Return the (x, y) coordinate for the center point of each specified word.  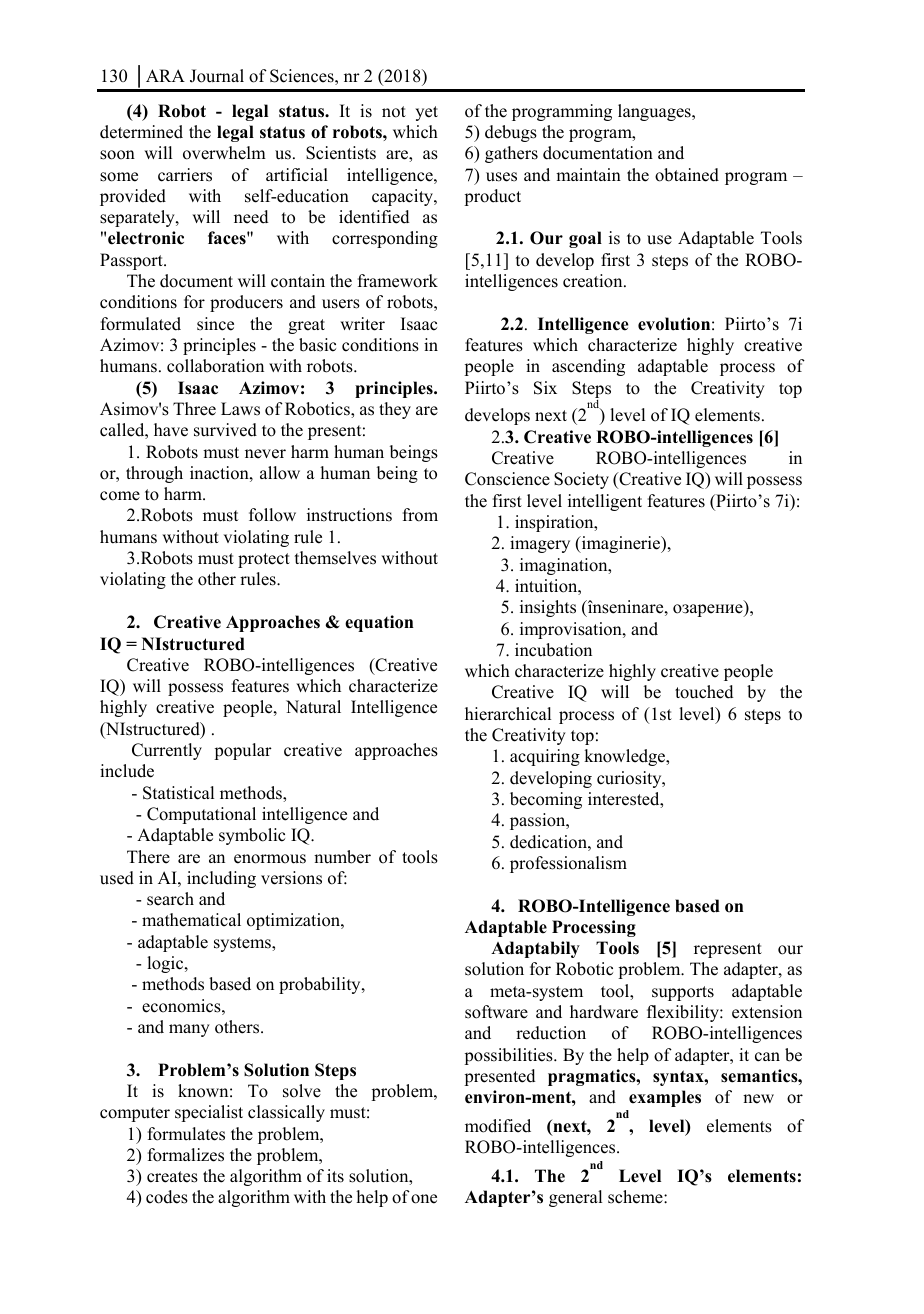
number (342, 857)
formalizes (186, 1155)
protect (264, 560)
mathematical (191, 920)
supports (683, 993)
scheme (636, 1197)
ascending (588, 367)
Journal (217, 76)
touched (704, 692)
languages (655, 112)
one (424, 1199)
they (395, 410)
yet (426, 113)
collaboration (215, 366)
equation (379, 623)
